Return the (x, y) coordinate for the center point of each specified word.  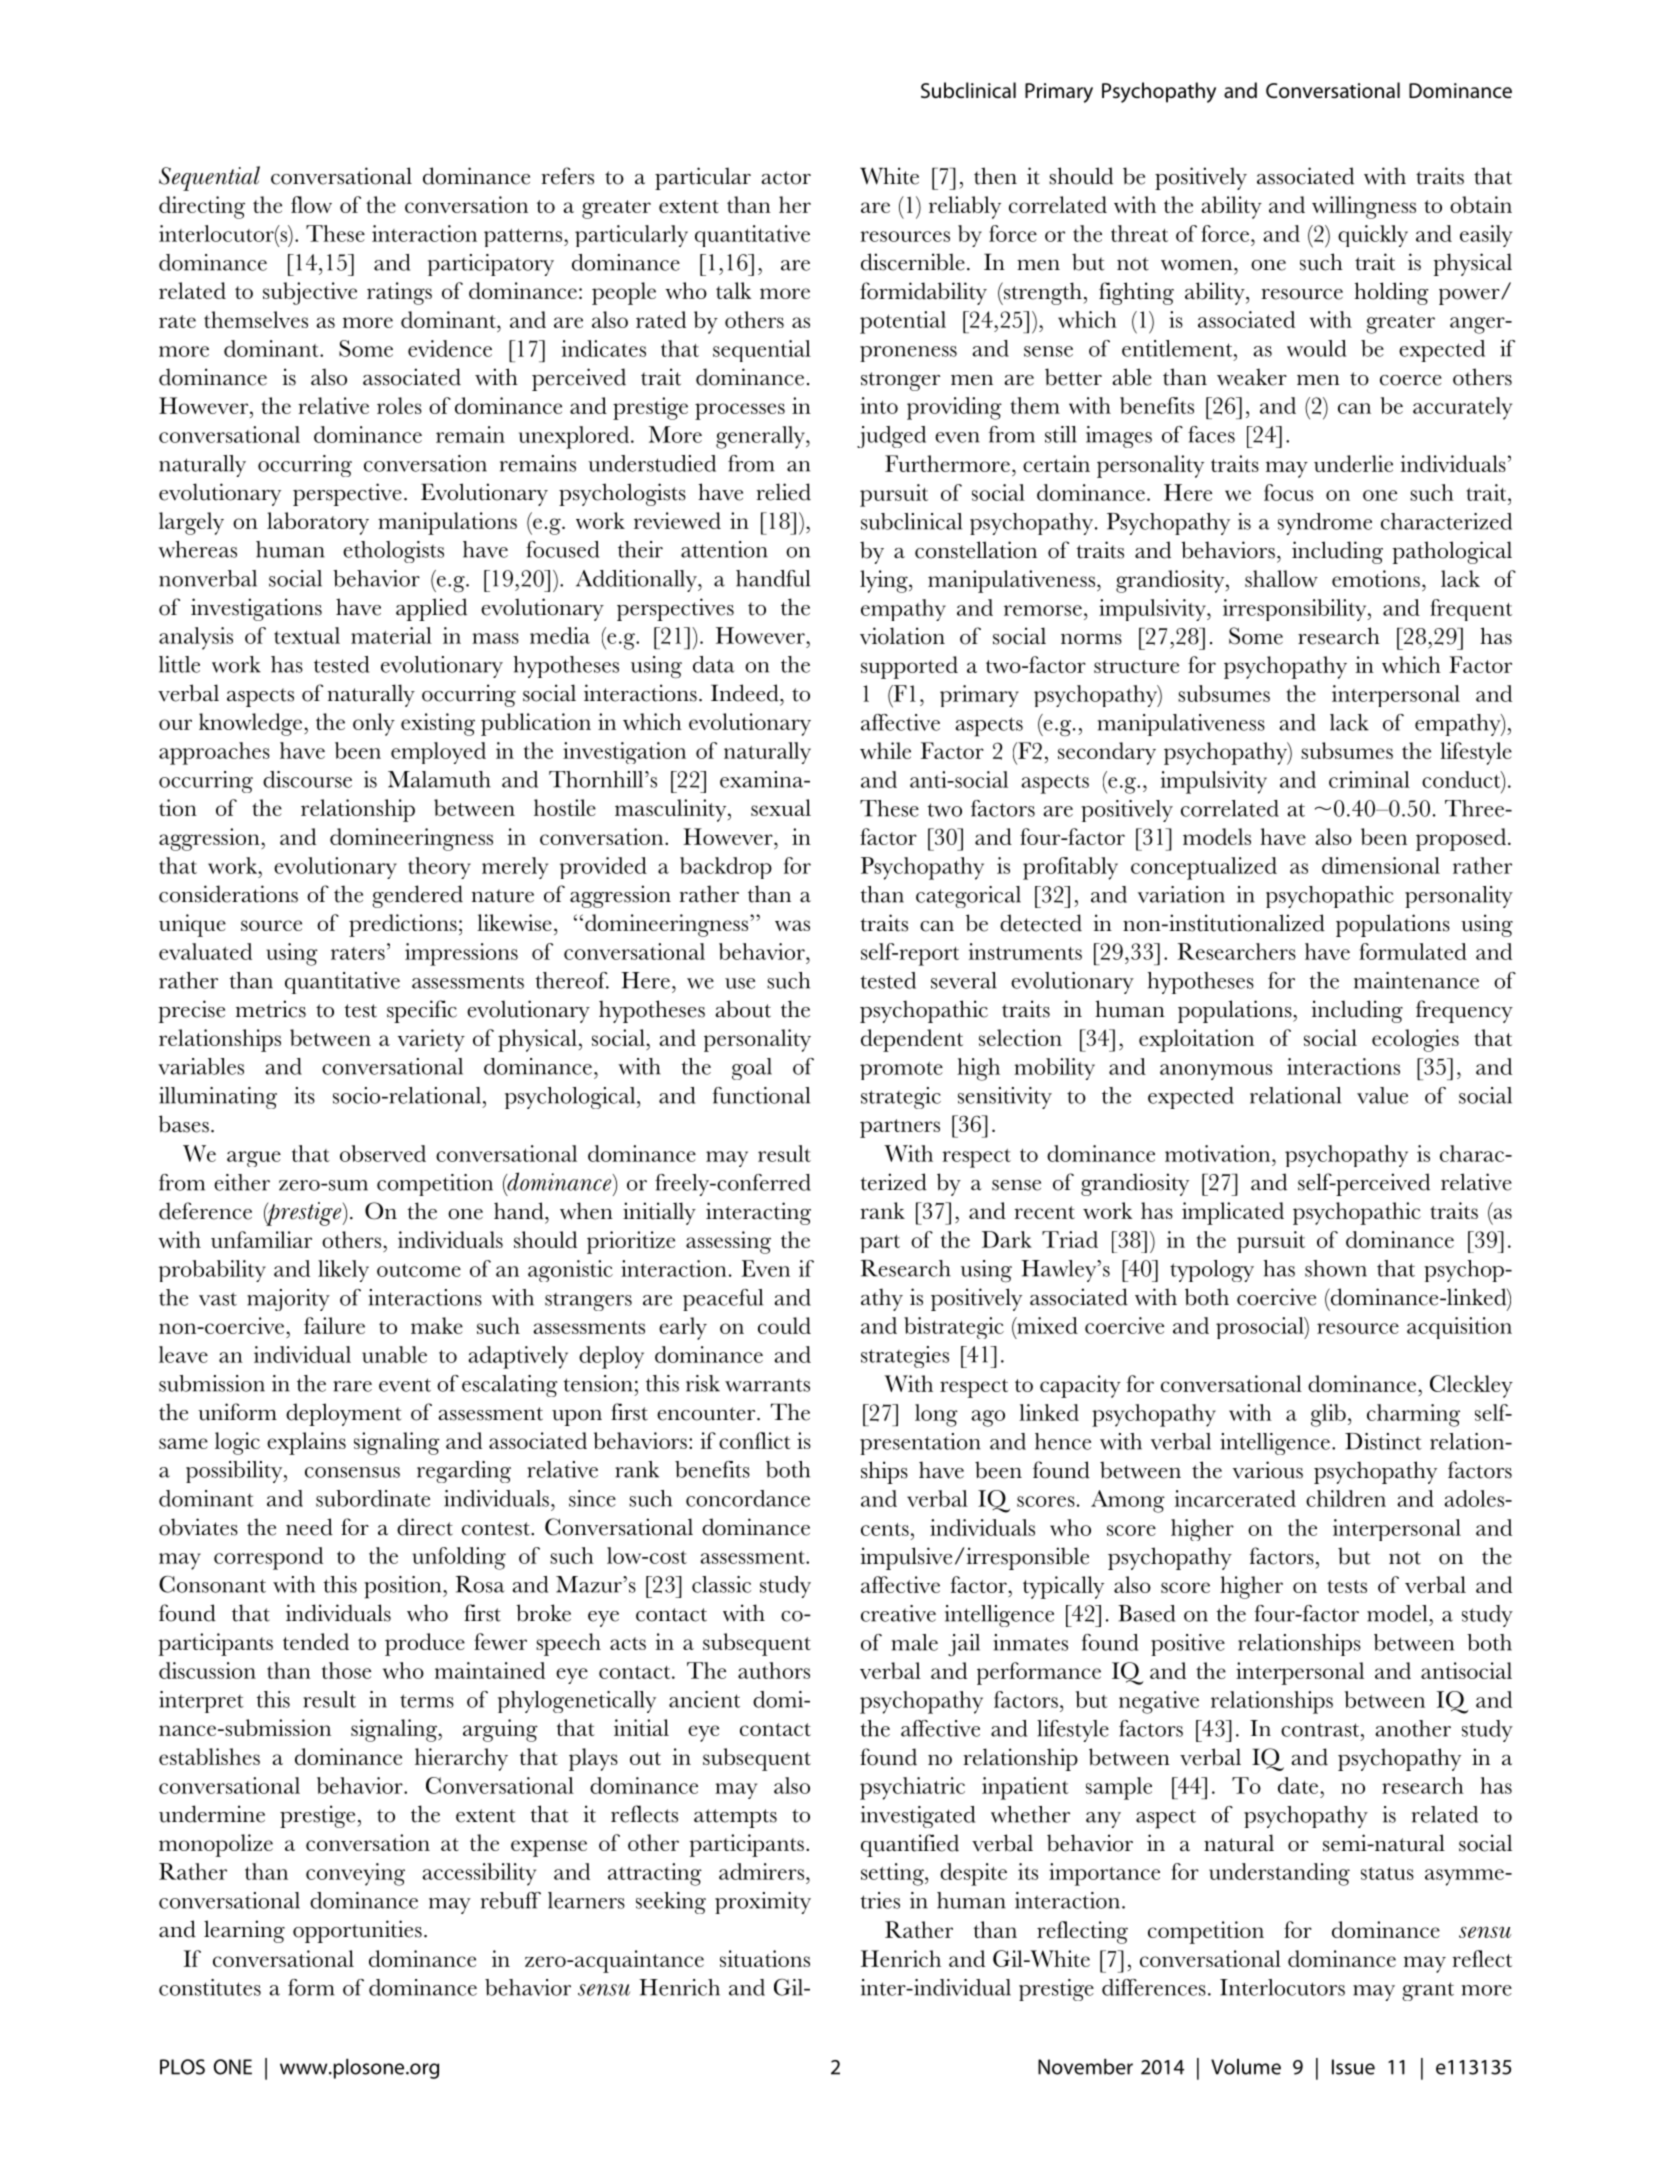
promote (901, 1071)
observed (383, 1153)
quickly (1373, 236)
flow (311, 204)
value (1382, 1095)
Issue (1353, 2067)
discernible (913, 262)
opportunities (357, 1931)
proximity (763, 1903)
